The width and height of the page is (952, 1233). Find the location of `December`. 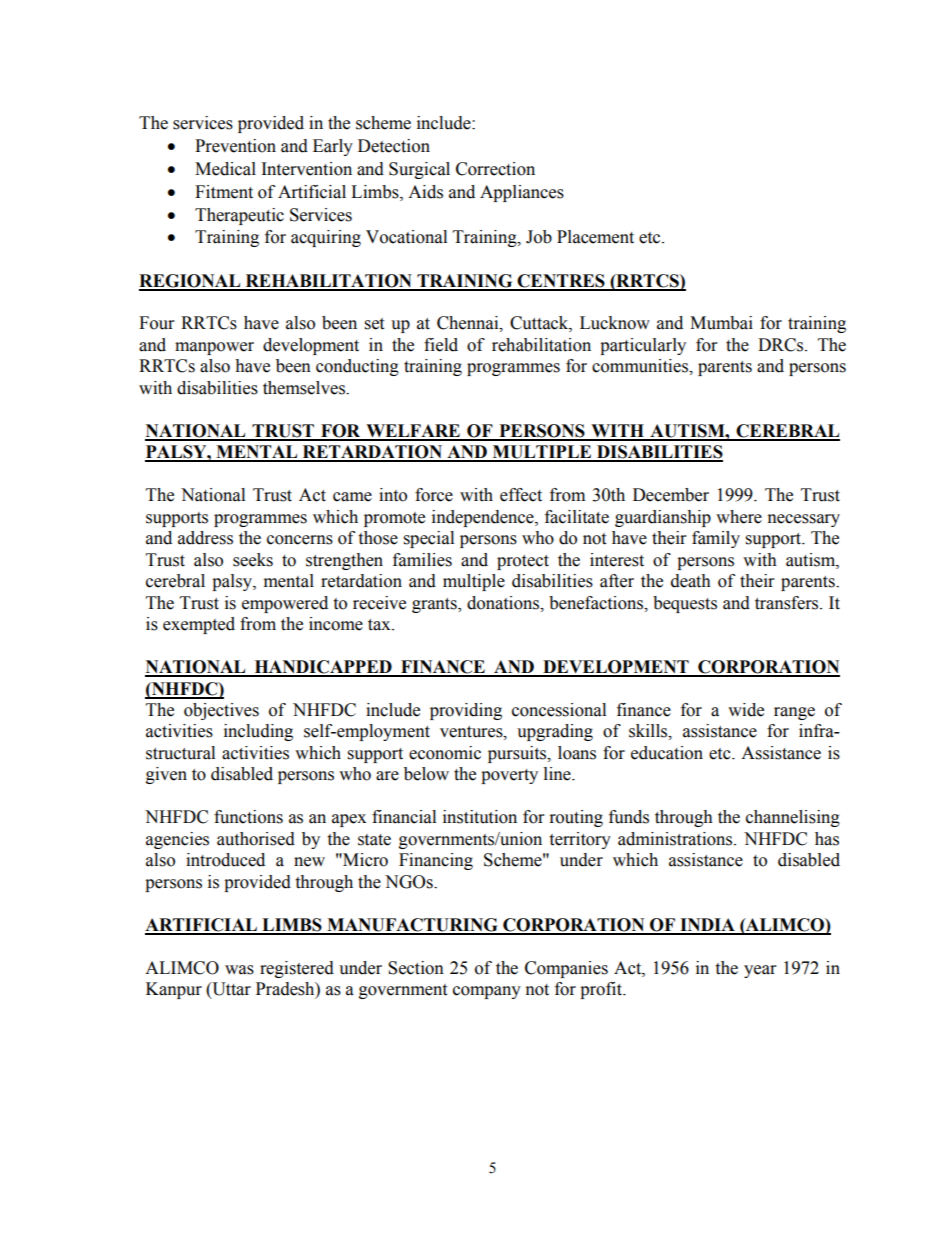

December is located at coordinates (671, 495).
